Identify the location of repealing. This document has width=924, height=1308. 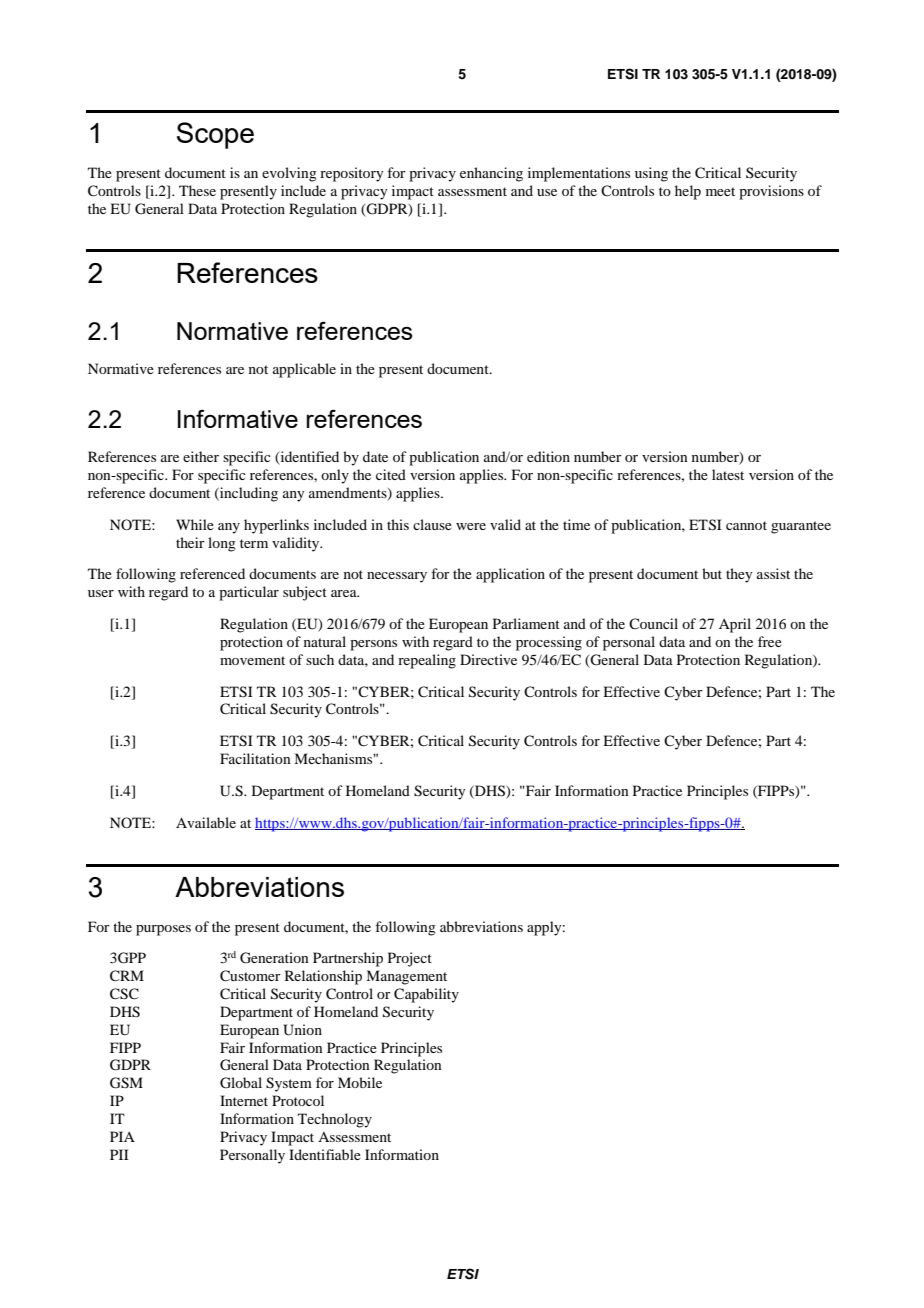
(427, 661).
